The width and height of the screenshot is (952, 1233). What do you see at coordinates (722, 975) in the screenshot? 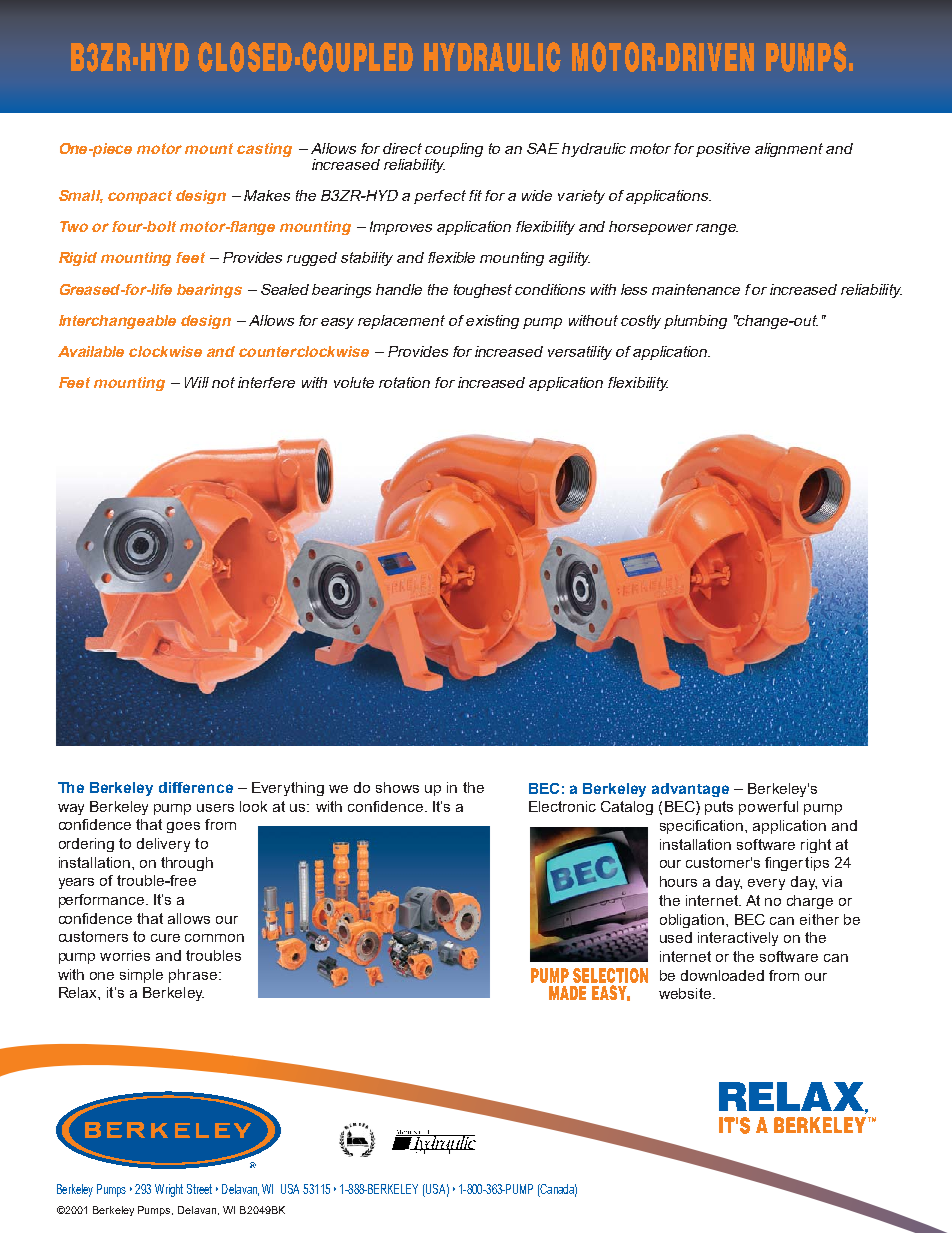
I see `downloaded` at bounding box center [722, 975].
